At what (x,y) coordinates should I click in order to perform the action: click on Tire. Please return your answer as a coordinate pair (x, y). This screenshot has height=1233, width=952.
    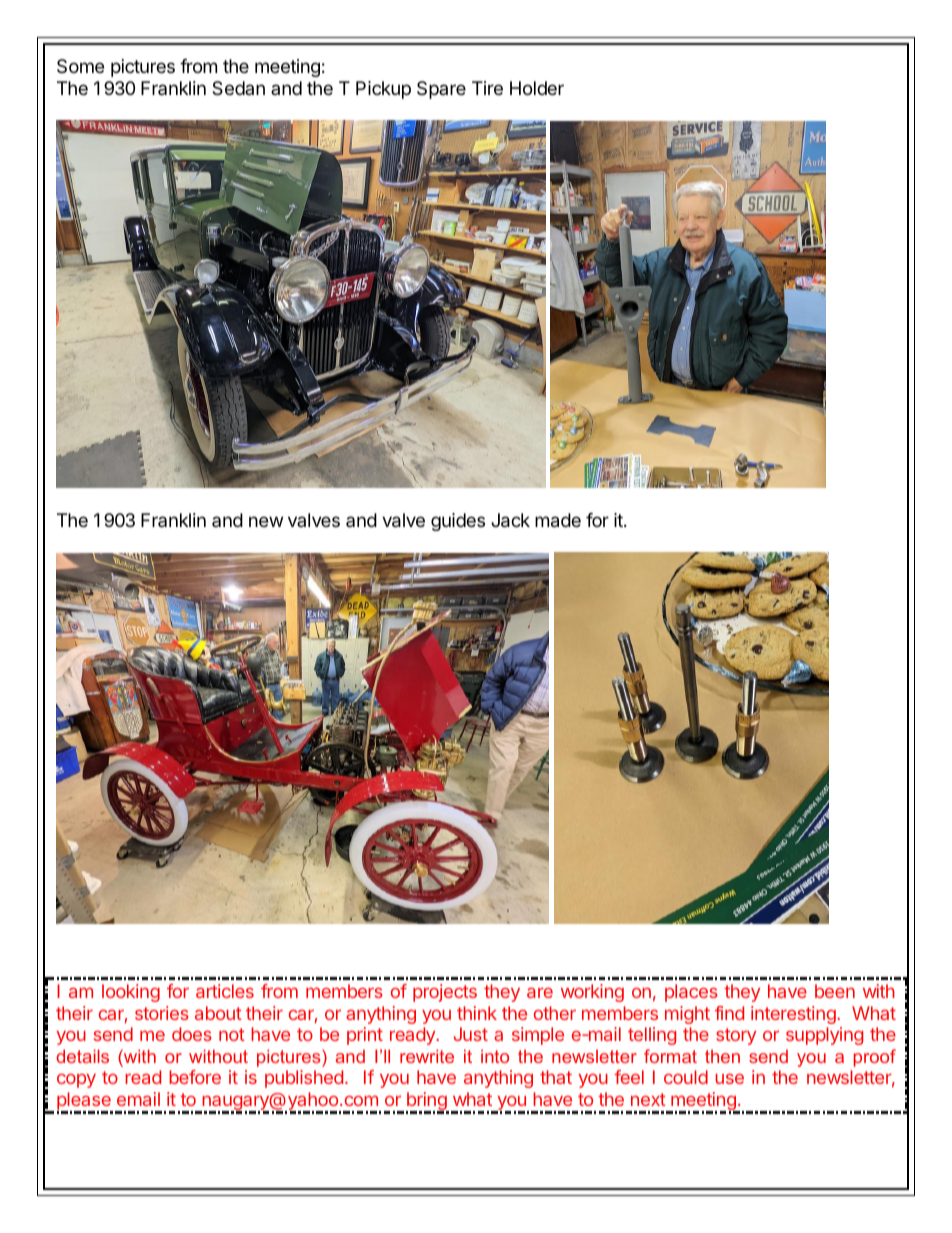
    Looking at the image, I should click on (487, 88).
